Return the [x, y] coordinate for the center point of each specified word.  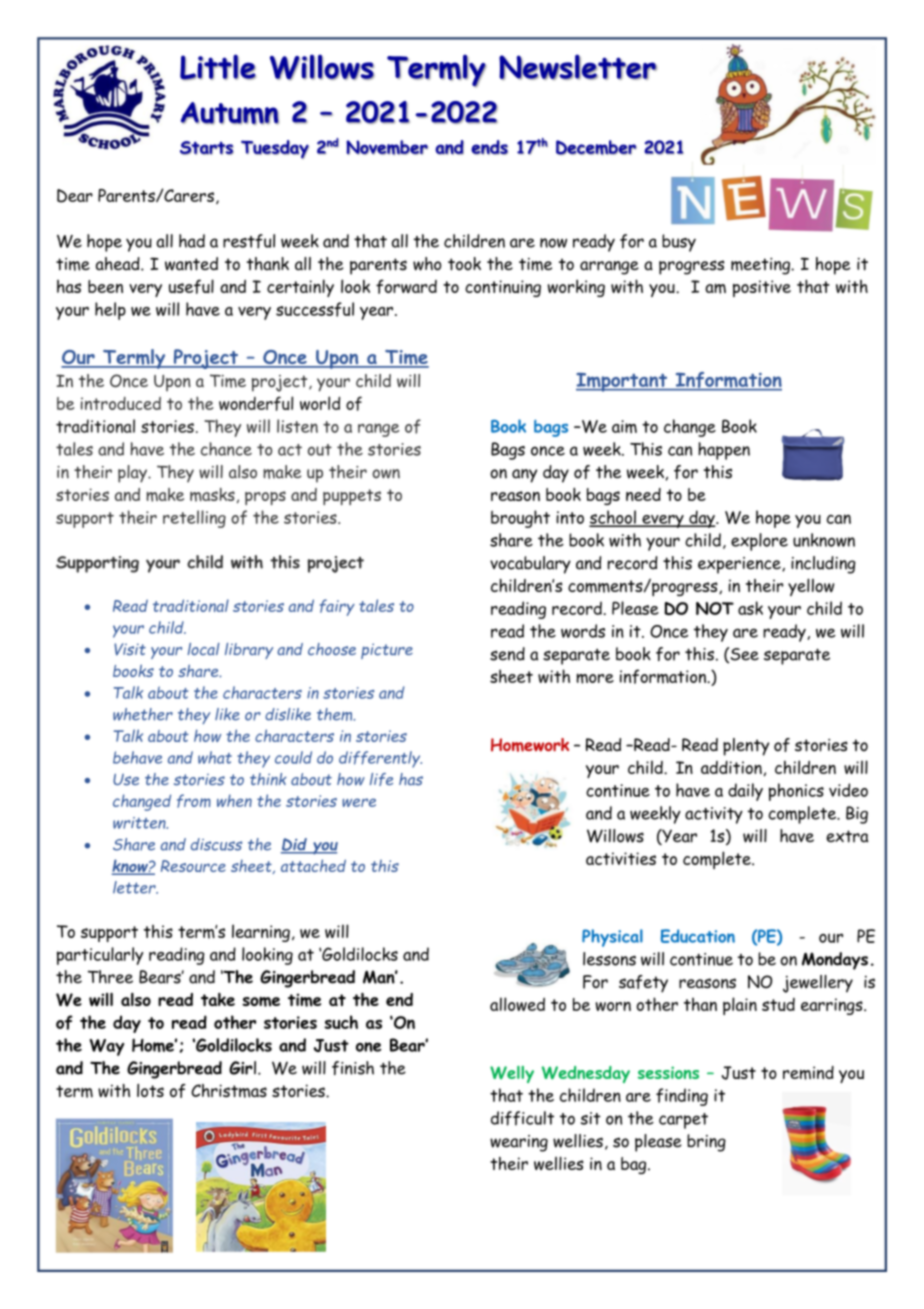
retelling [194, 519]
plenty [746, 747]
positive [762, 288]
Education [698, 936]
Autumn [230, 113]
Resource [193, 866]
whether [143, 714]
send [507, 654]
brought [520, 519]
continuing [503, 288]
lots [150, 1090]
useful [191, 286]
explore [759, 542]
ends [489, 147]
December [596, 147]
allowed [517, 1004]
